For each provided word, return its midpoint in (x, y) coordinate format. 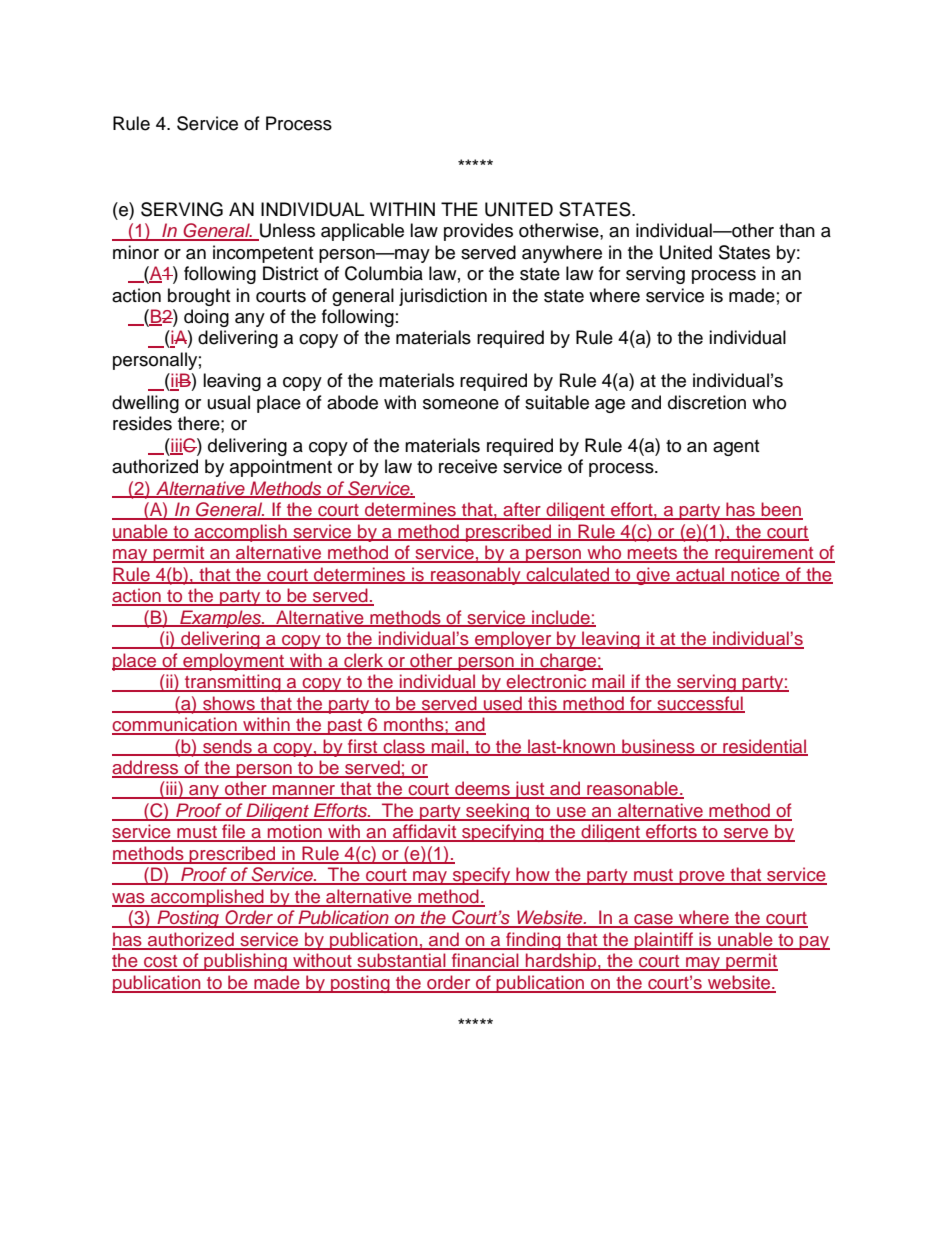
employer (513, 640)
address (146, 768)
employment (234, 662)
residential (764, 747)
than (797, 230)
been (781, 510)
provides (478, 232)
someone (461, 404)
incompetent (263, 254)
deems (482, 789)
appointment (281, 468)
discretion (707, 402)
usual (229, 402)
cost (161, 962)
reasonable (632, 789)
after (522, 510)
